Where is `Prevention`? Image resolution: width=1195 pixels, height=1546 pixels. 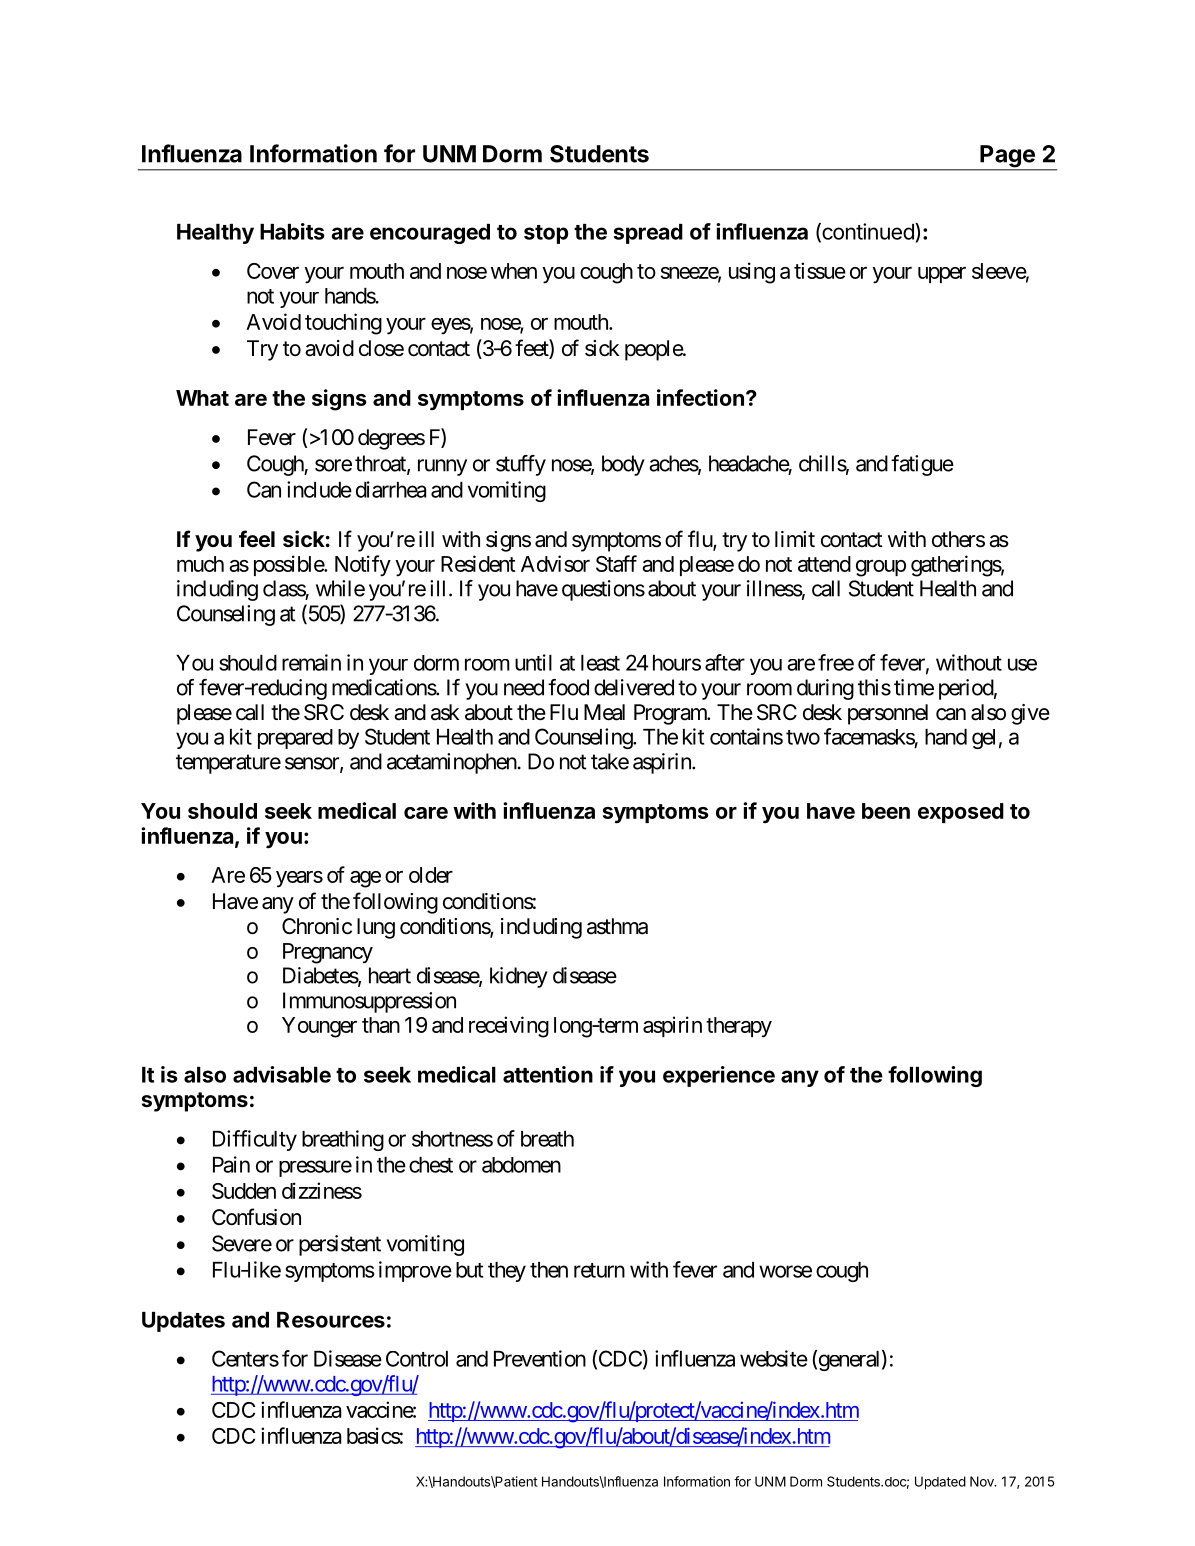
Prevention is located at coordinates (540, 1358).
